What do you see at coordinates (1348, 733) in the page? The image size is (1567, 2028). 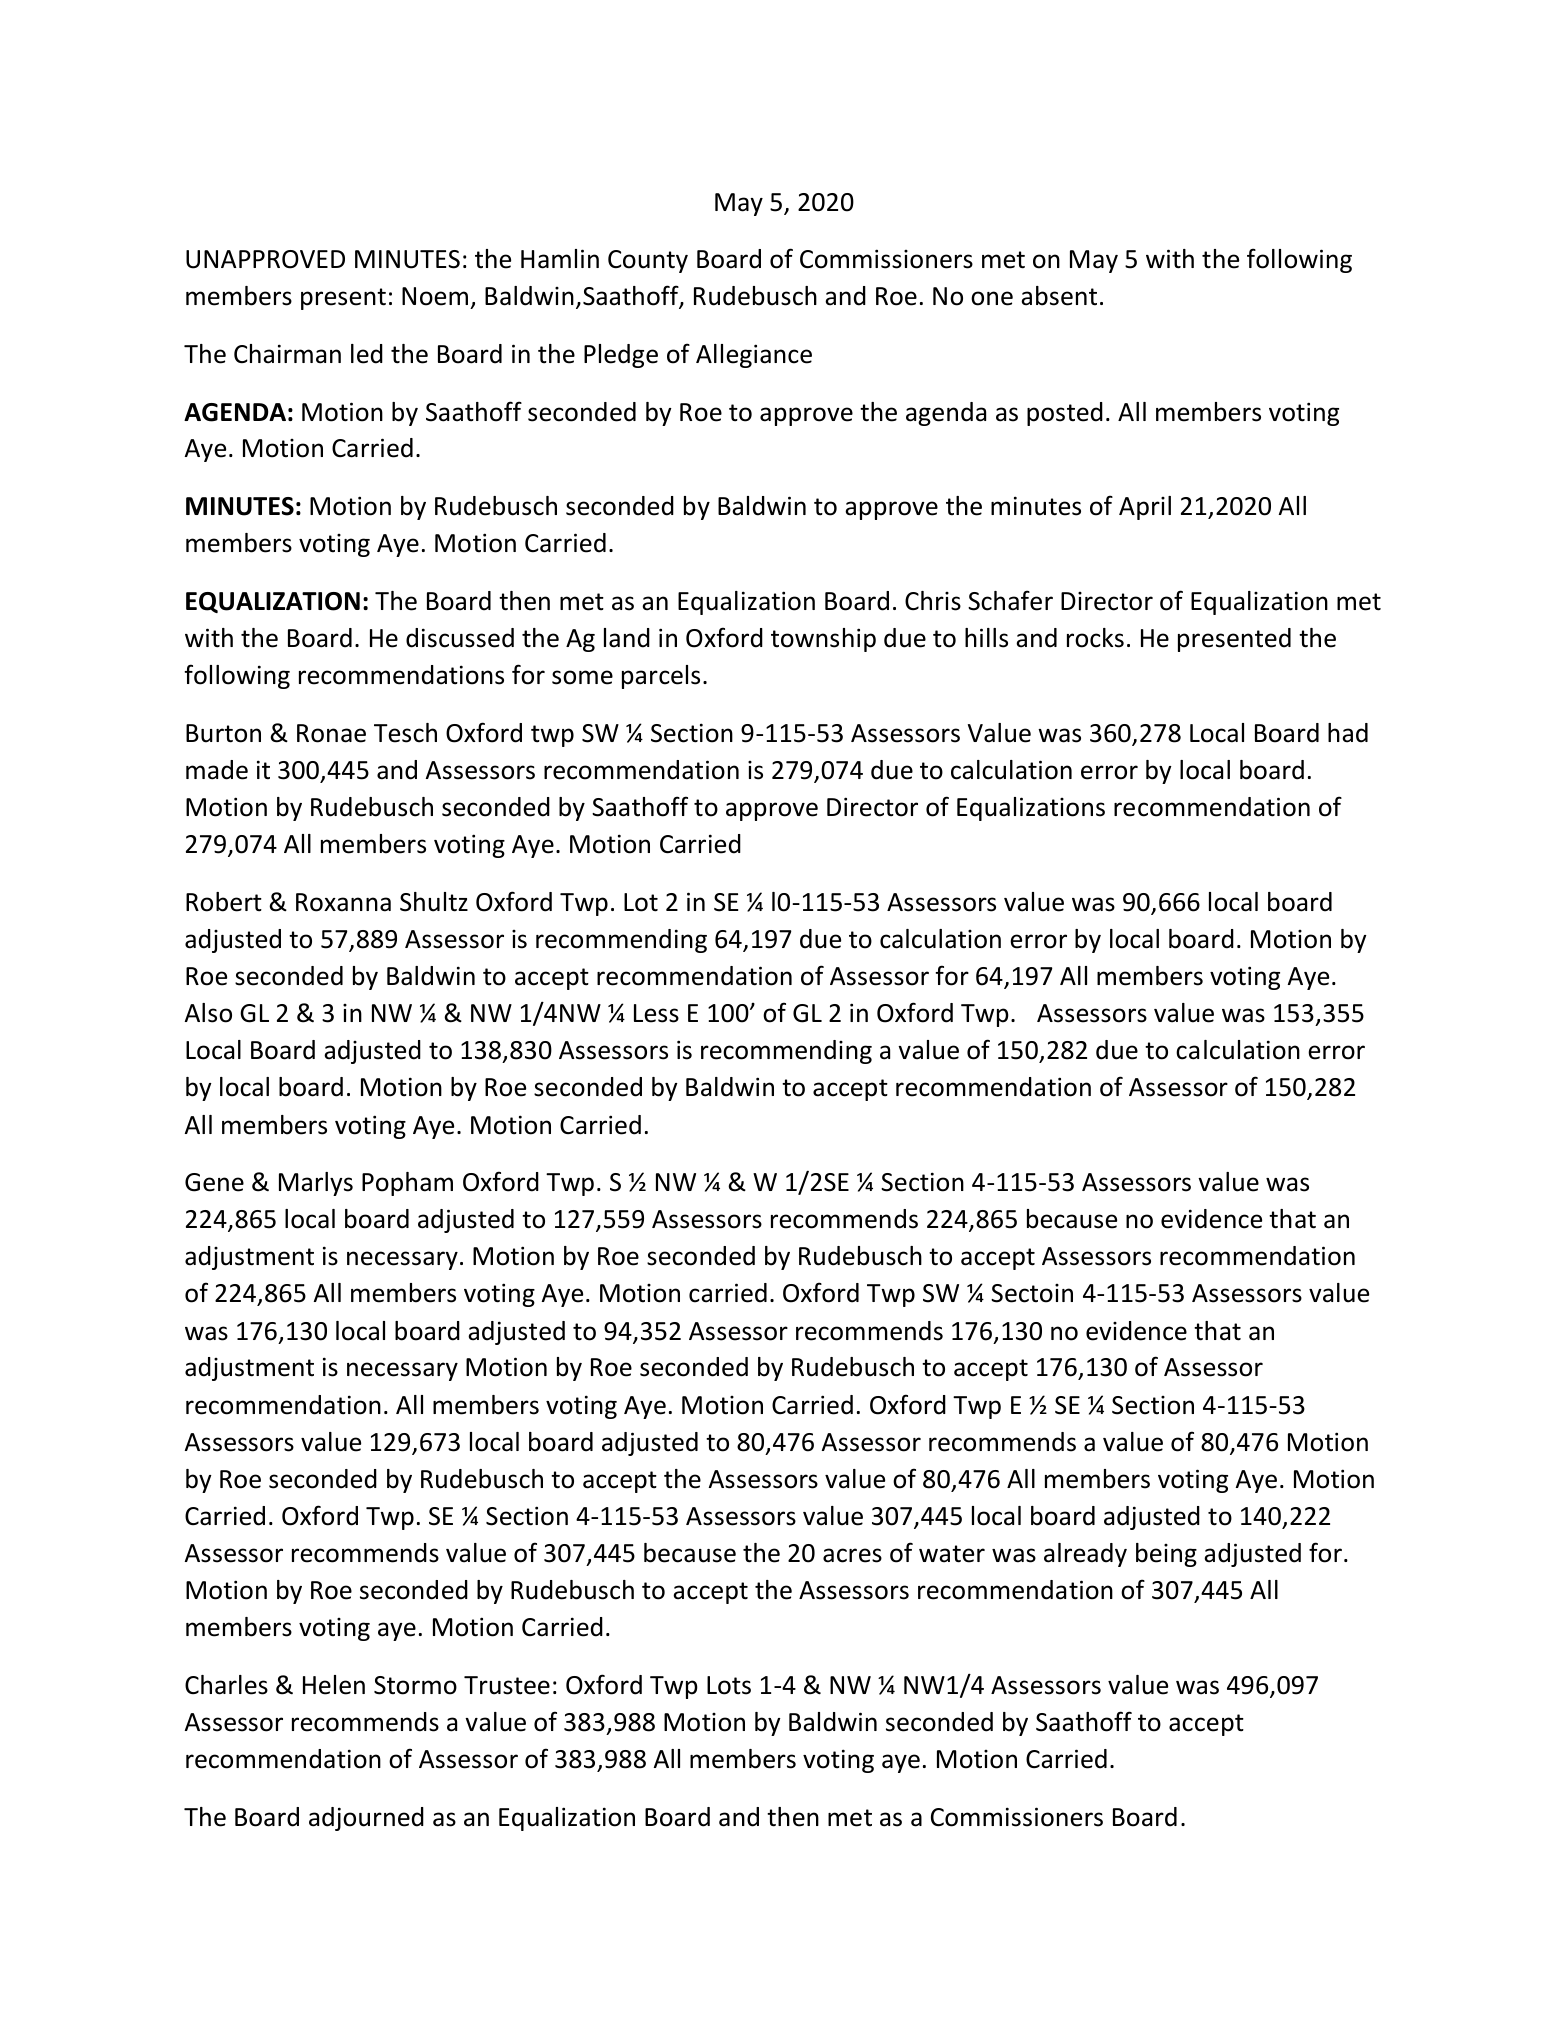 I see `had` at bounding box center [1348, 733].
